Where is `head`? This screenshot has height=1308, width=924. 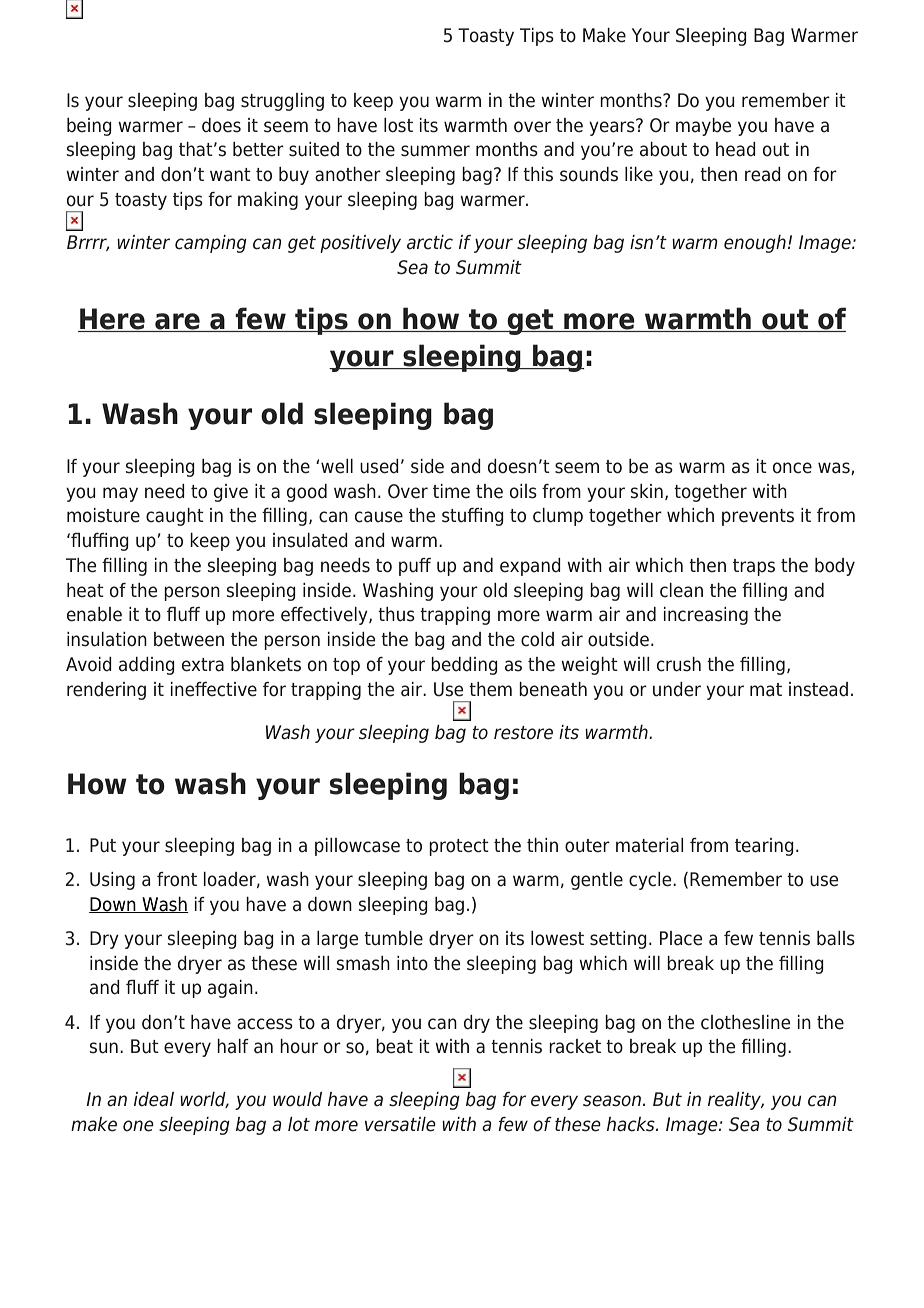 head is located at coordinates (736, 149).
